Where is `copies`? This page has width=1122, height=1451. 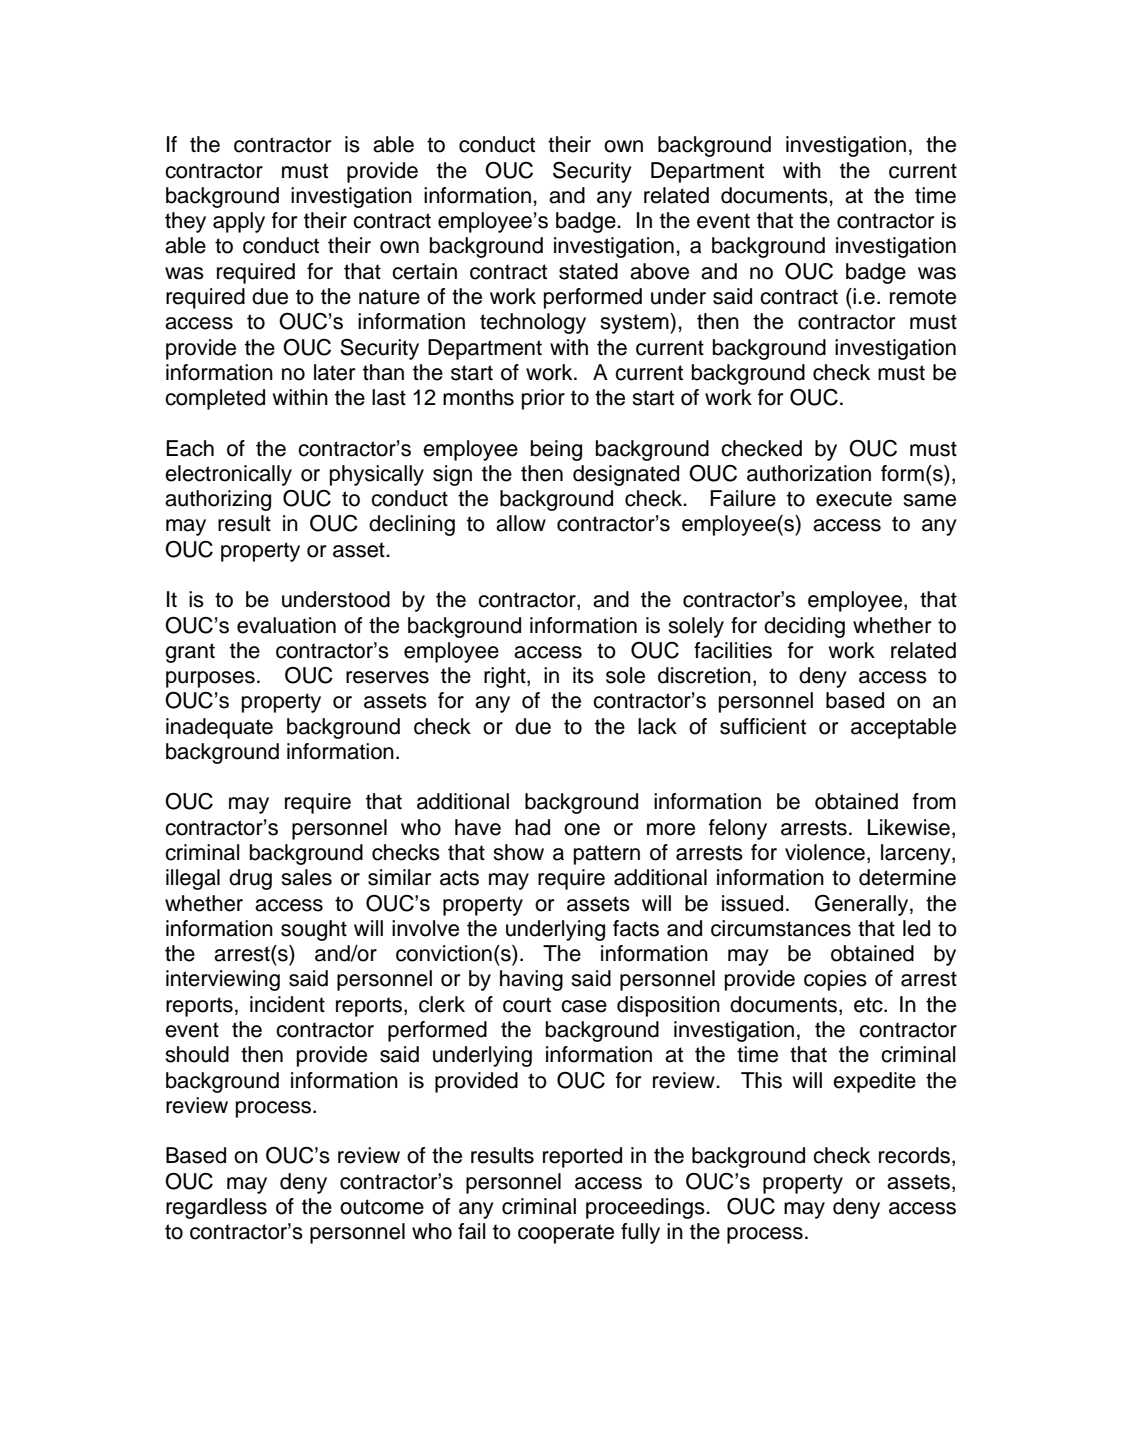
copies is located at coordinates (835, 980).
